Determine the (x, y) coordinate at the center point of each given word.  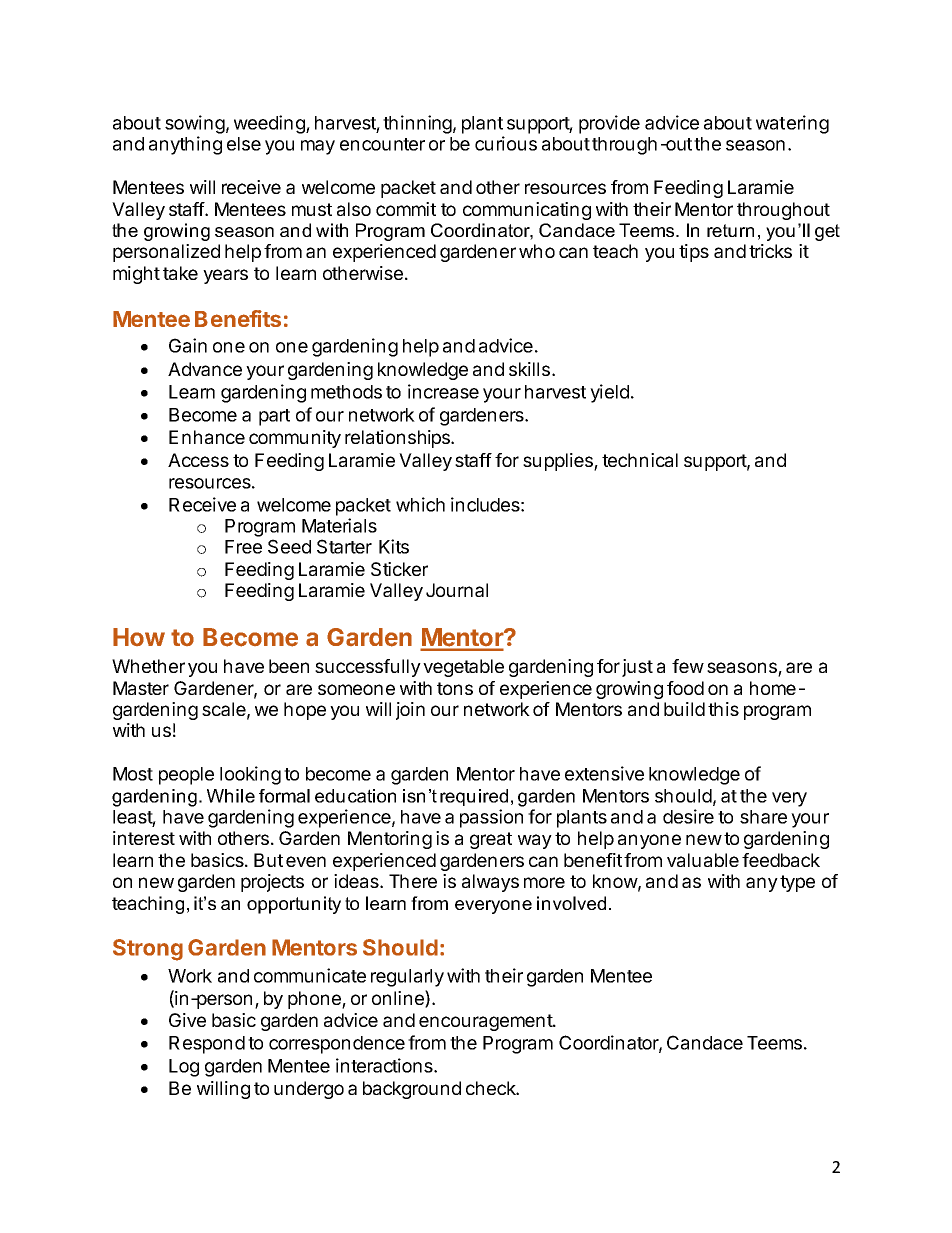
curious (506, 143)
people (186, 776)
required (474, 797)
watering (792, 124)
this (723, 709)
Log (184, 1068)
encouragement (486, 1022)
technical (640, 460)
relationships (398, 439)
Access (198, 460)
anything (185, 145)
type (797, 883)
